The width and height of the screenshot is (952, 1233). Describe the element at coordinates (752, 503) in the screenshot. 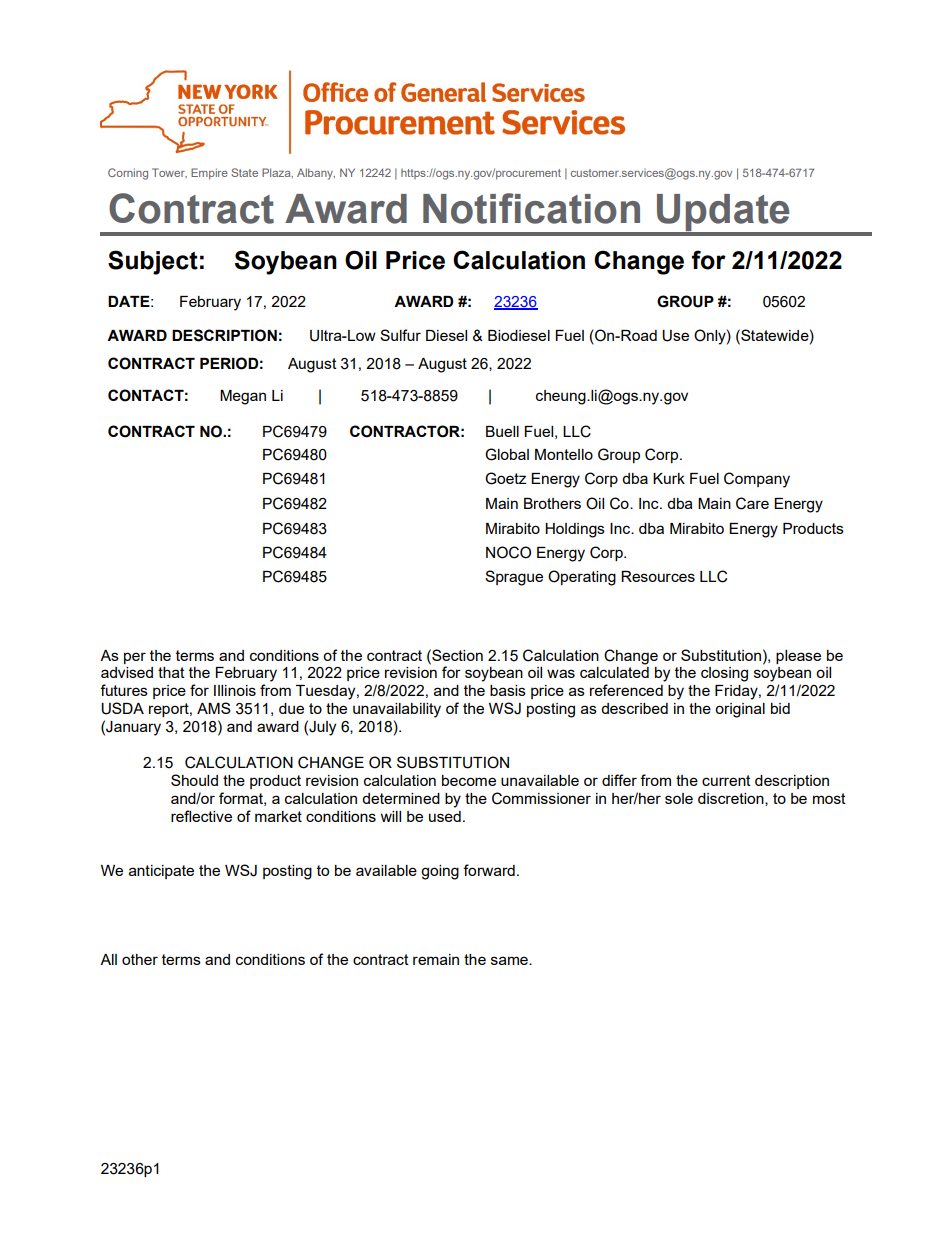

I see `Care` at that location.
